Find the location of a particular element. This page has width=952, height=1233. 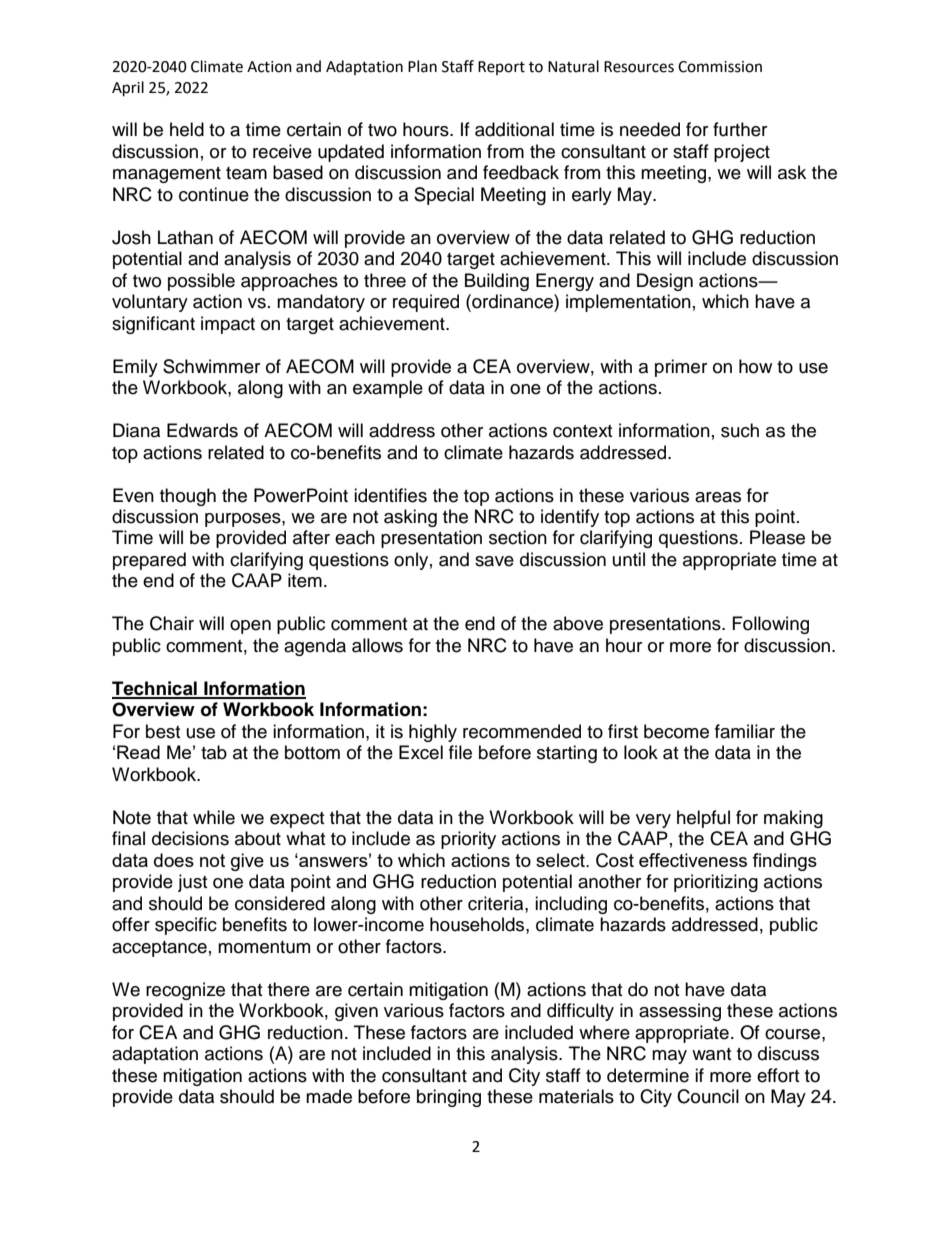

save is located at coordinates (494, 561).
